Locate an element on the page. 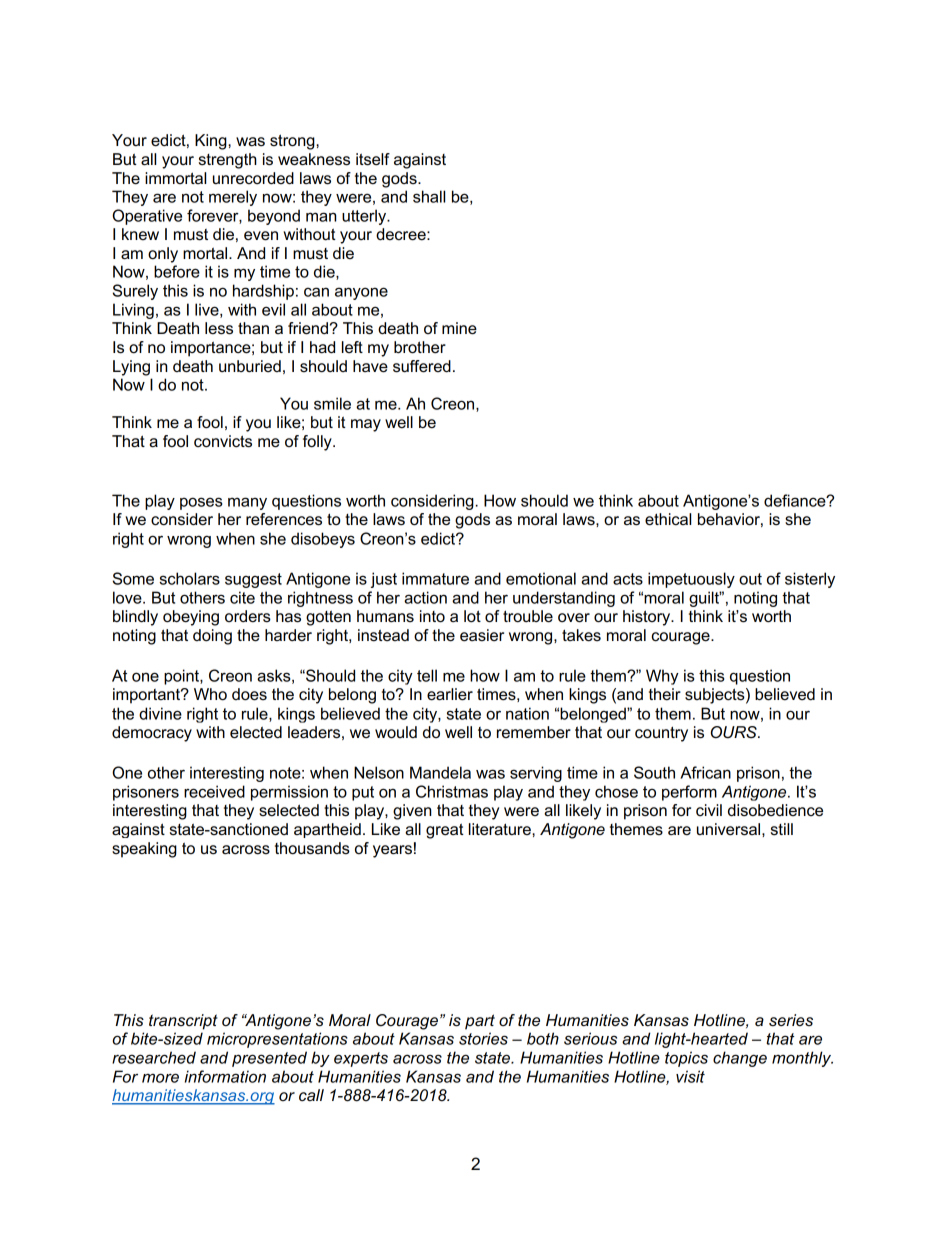  mine is located at coordinates (459, 328).
